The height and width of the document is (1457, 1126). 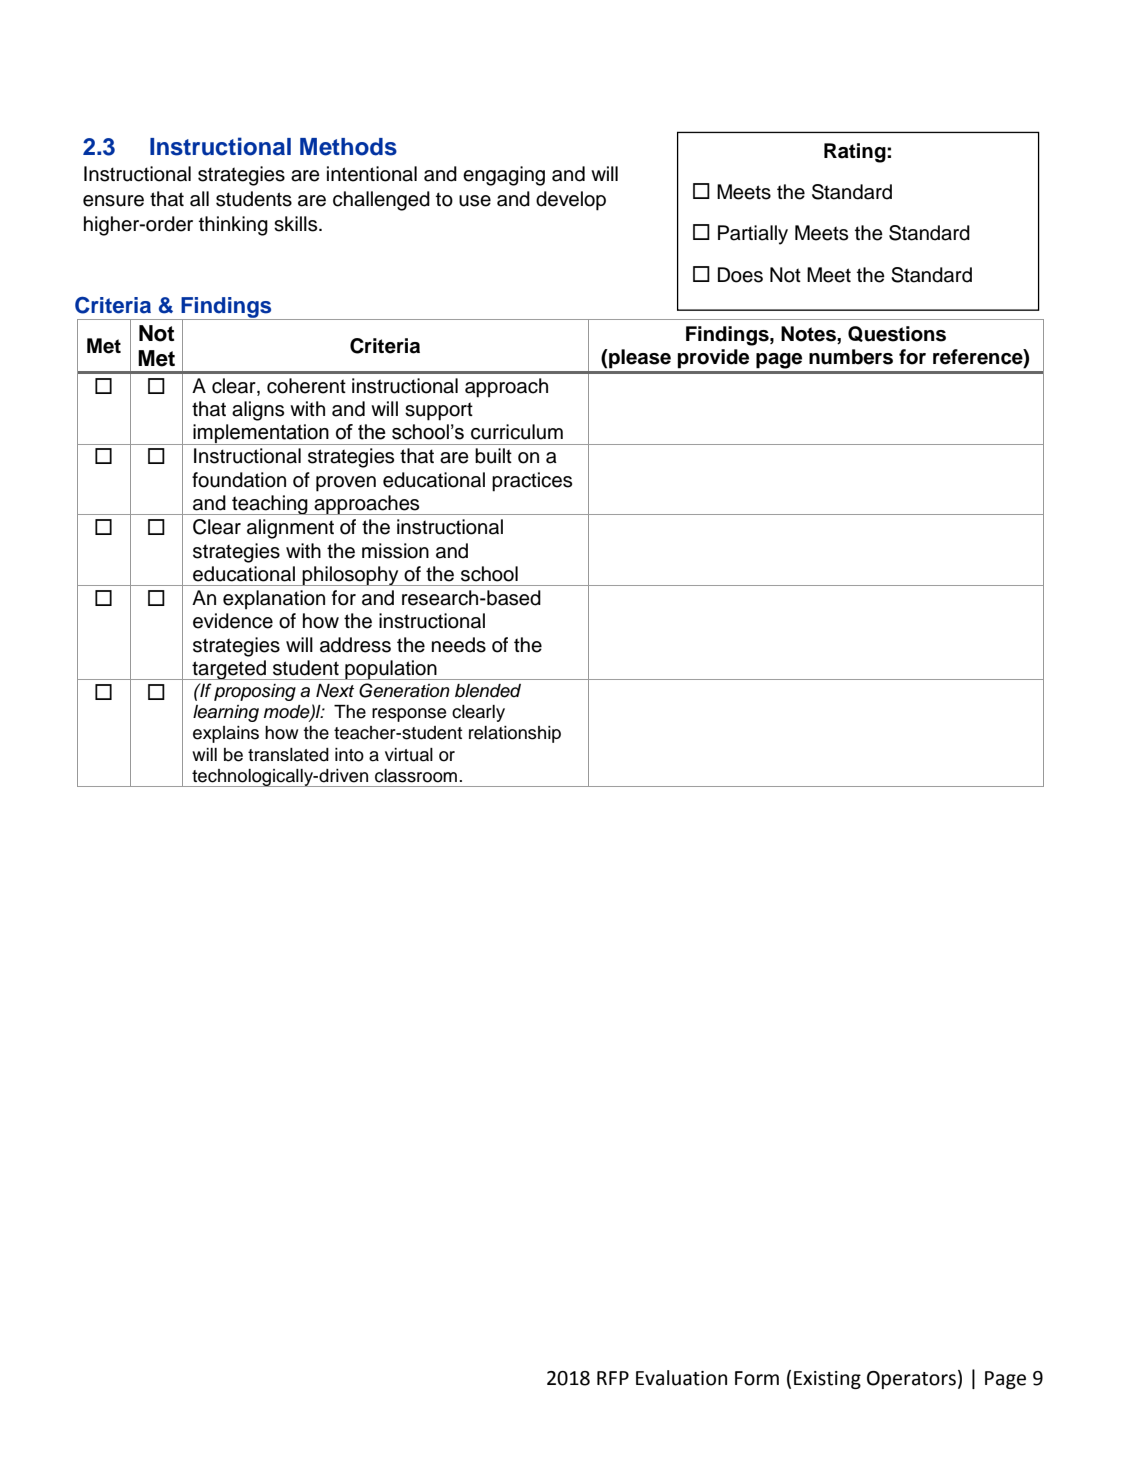 What do you see at coordinates (226, 734) in the document?
I see `explains` at bounding box center [226, 734].
